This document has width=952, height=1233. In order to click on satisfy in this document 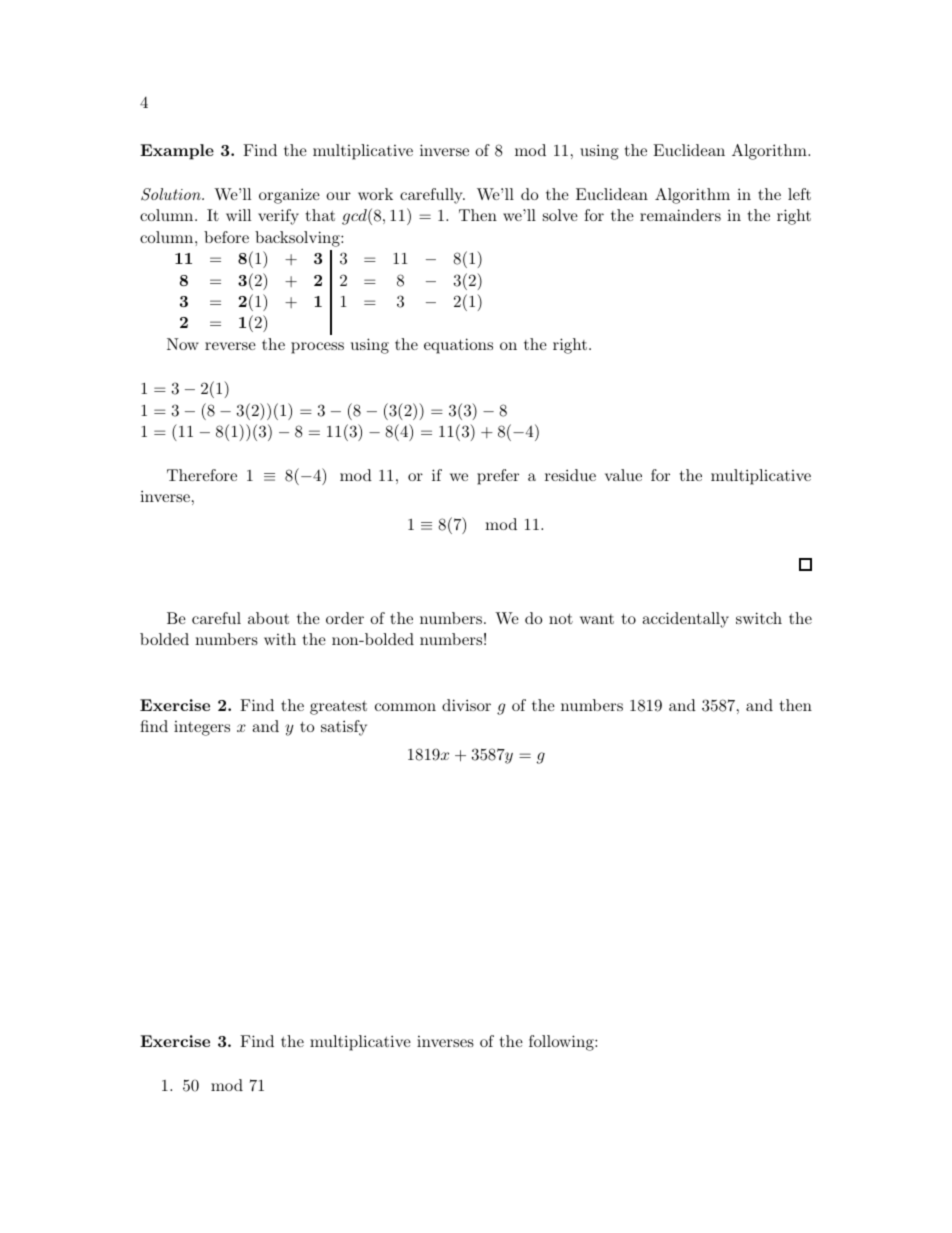, I will do `click(344, 728)`.
